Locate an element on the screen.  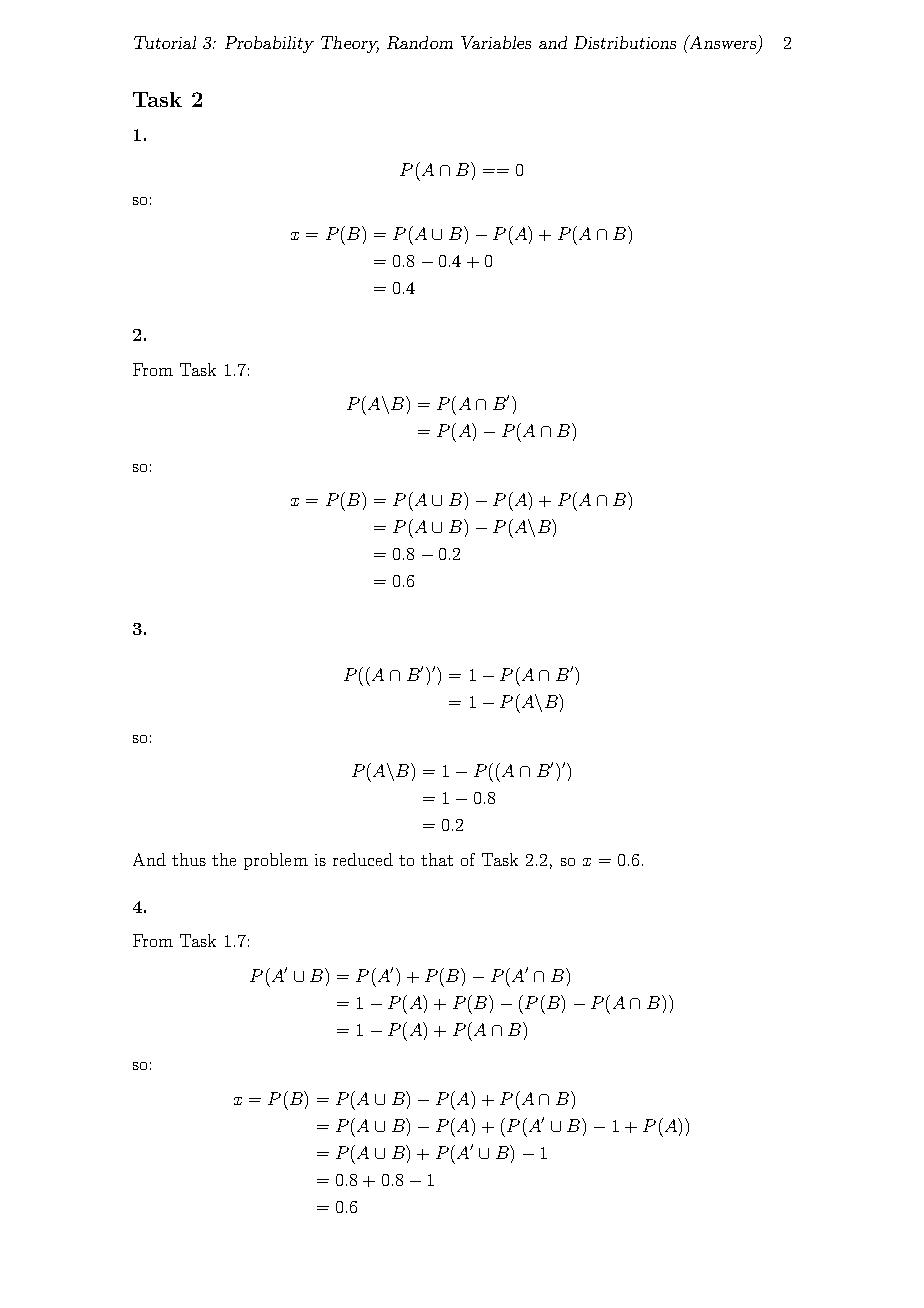
that is located at coordinates (437, 859).
